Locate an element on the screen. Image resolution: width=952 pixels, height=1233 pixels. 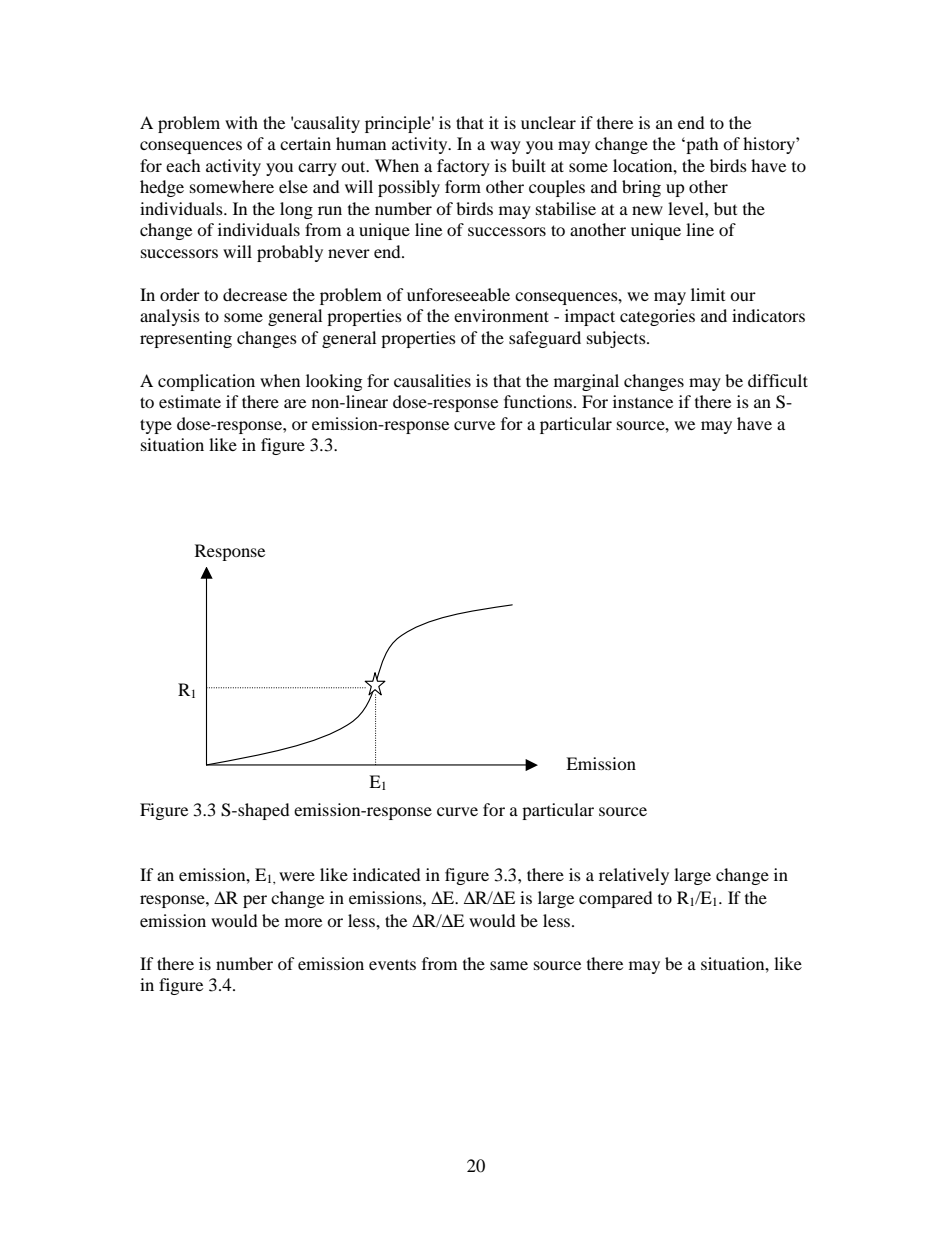
with is located at coordinates (241, 122).
